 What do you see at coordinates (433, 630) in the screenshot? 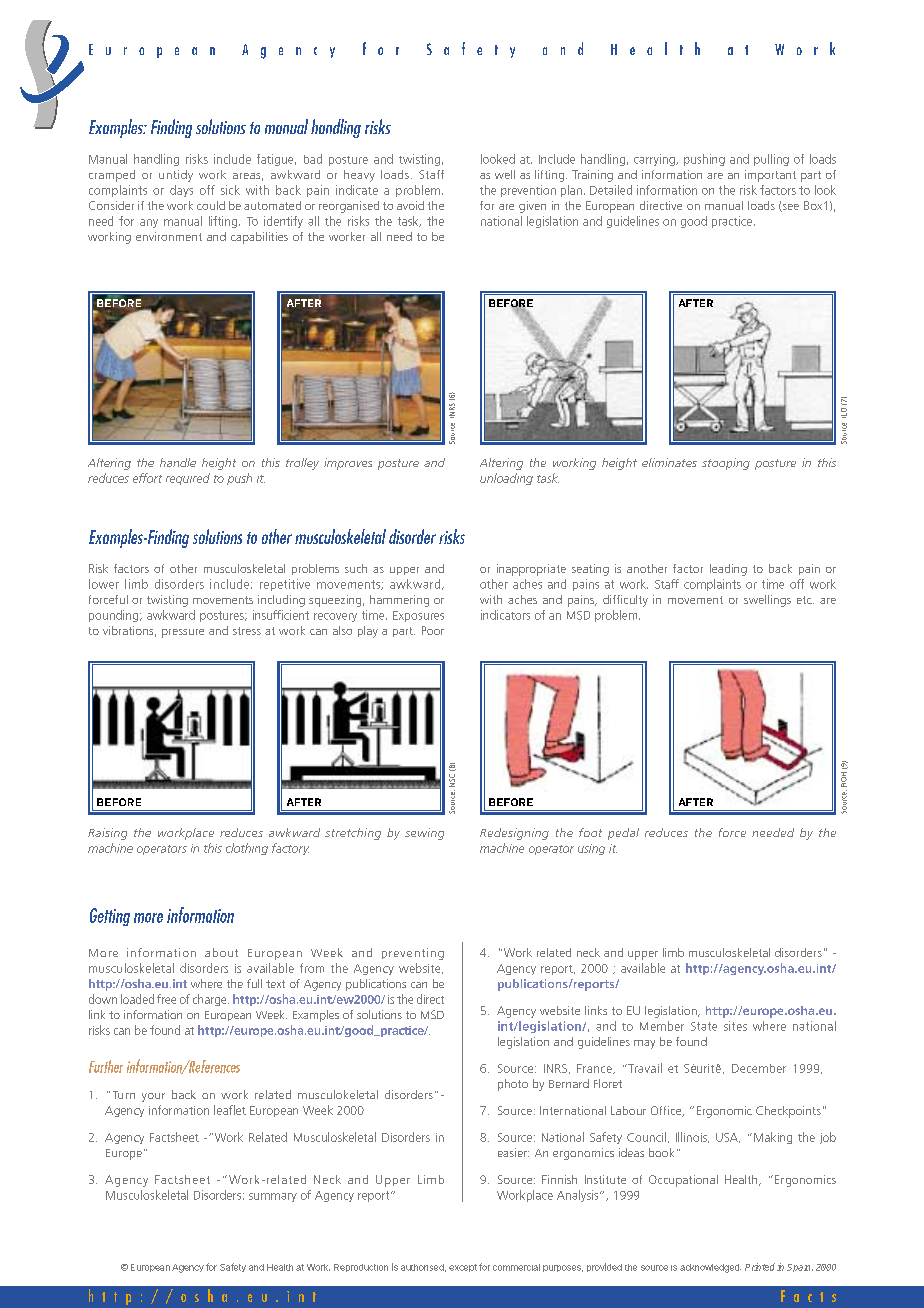
I see `Poor` at bounding box center [433, 630].
